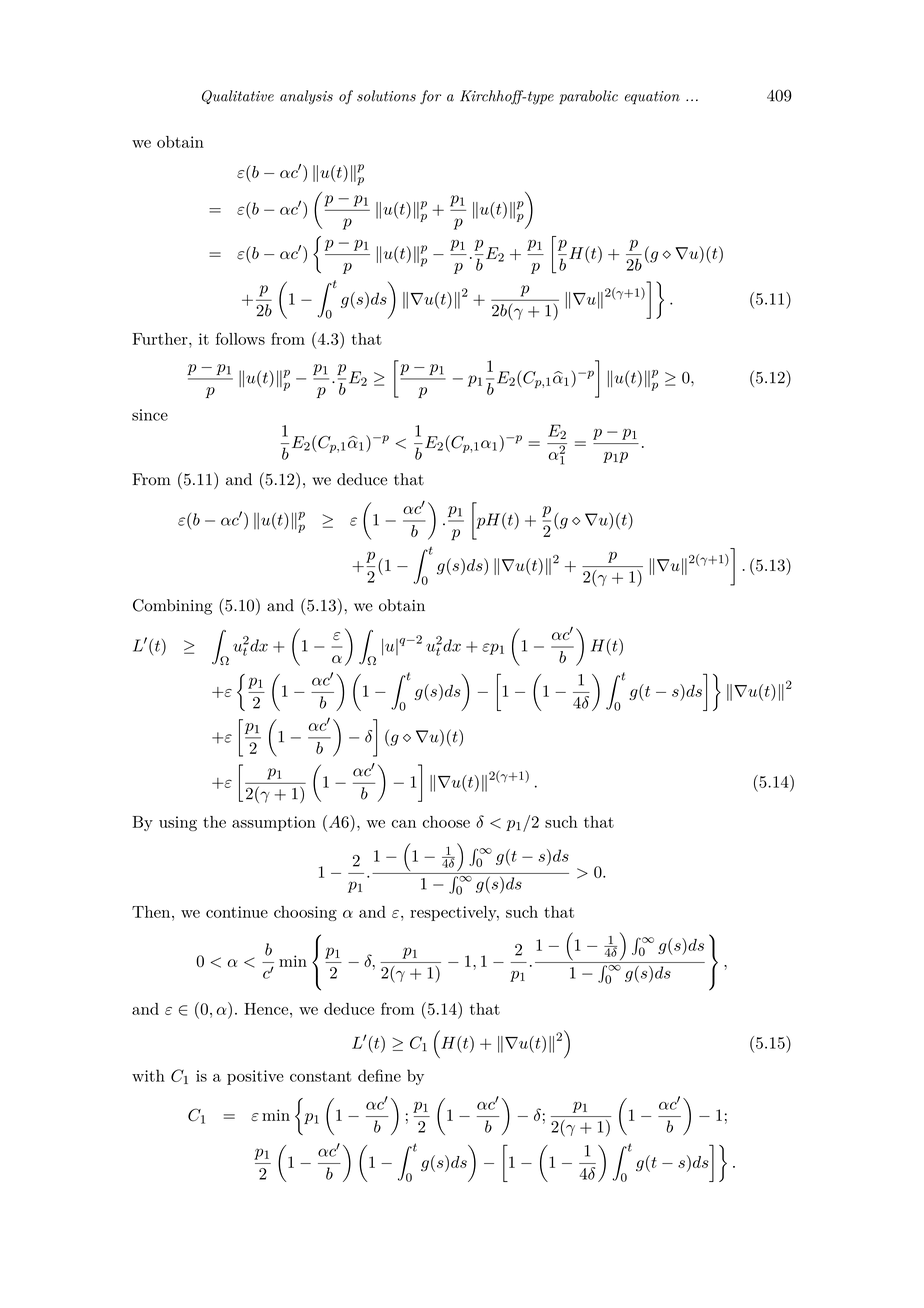 The image size is (924, 1308). Describe the element at coordinates (404, 824) in the document. I see `can` at that location.
